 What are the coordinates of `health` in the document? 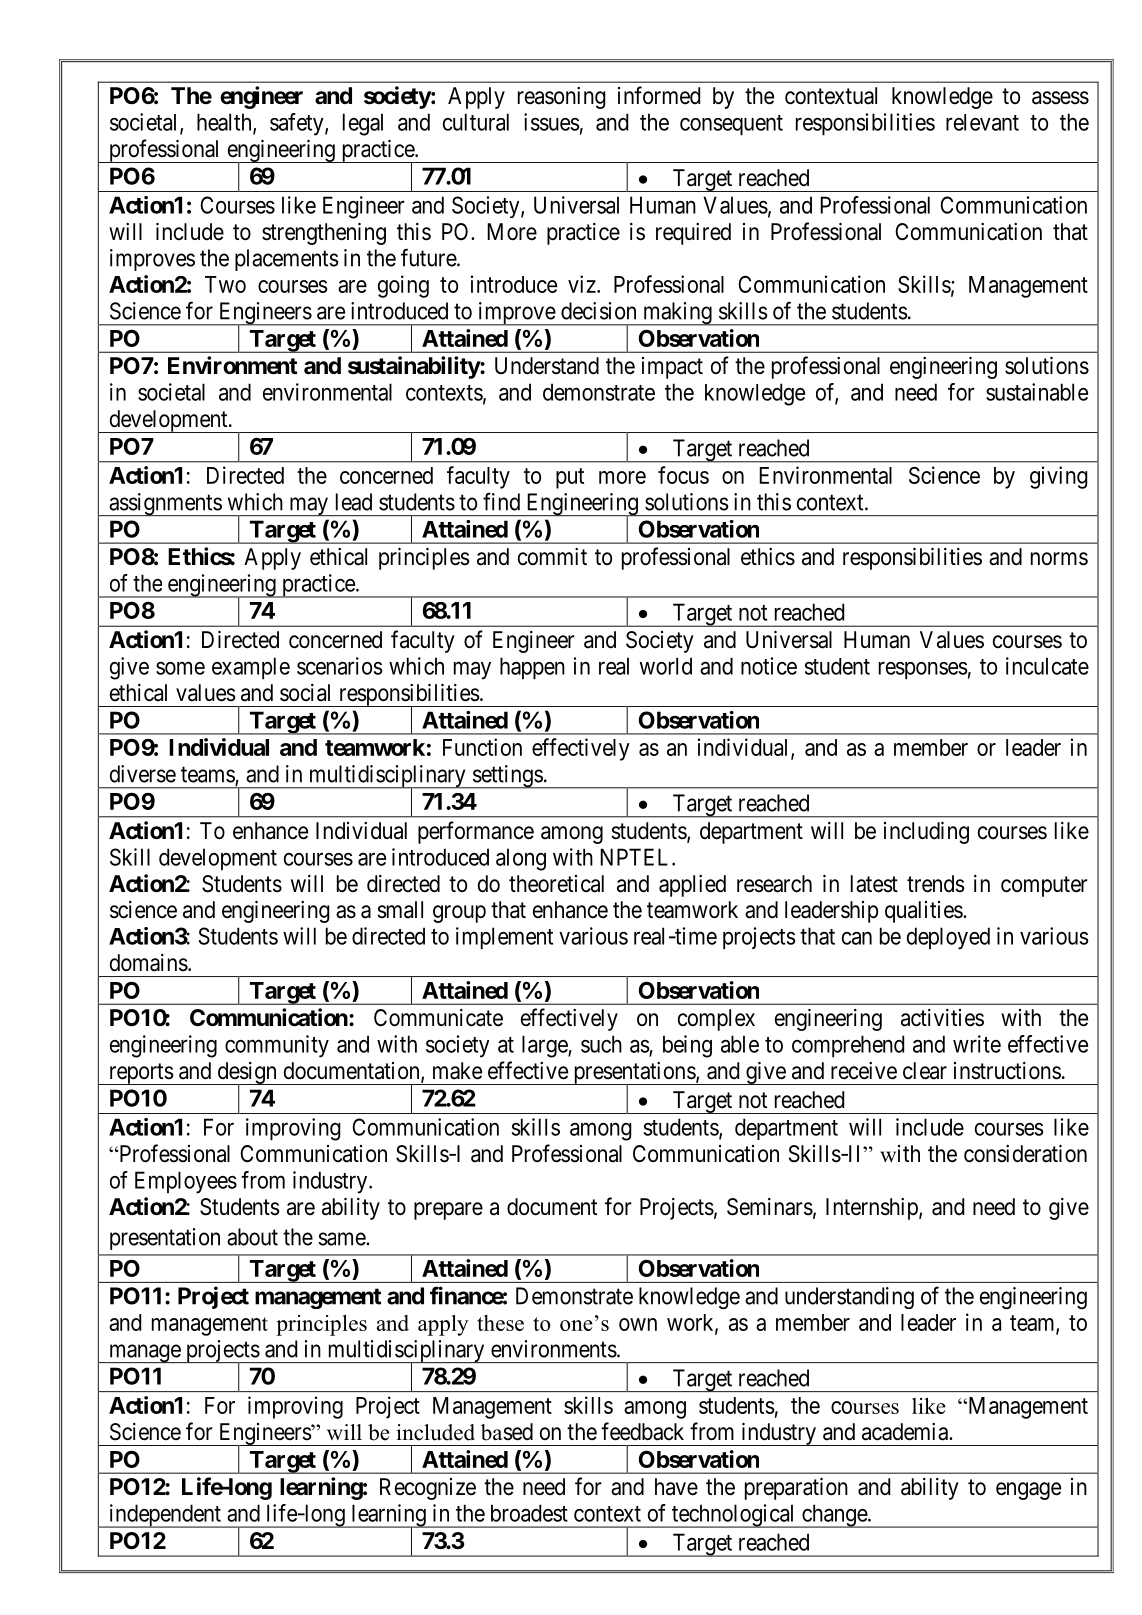 It's located at (225, 123).
